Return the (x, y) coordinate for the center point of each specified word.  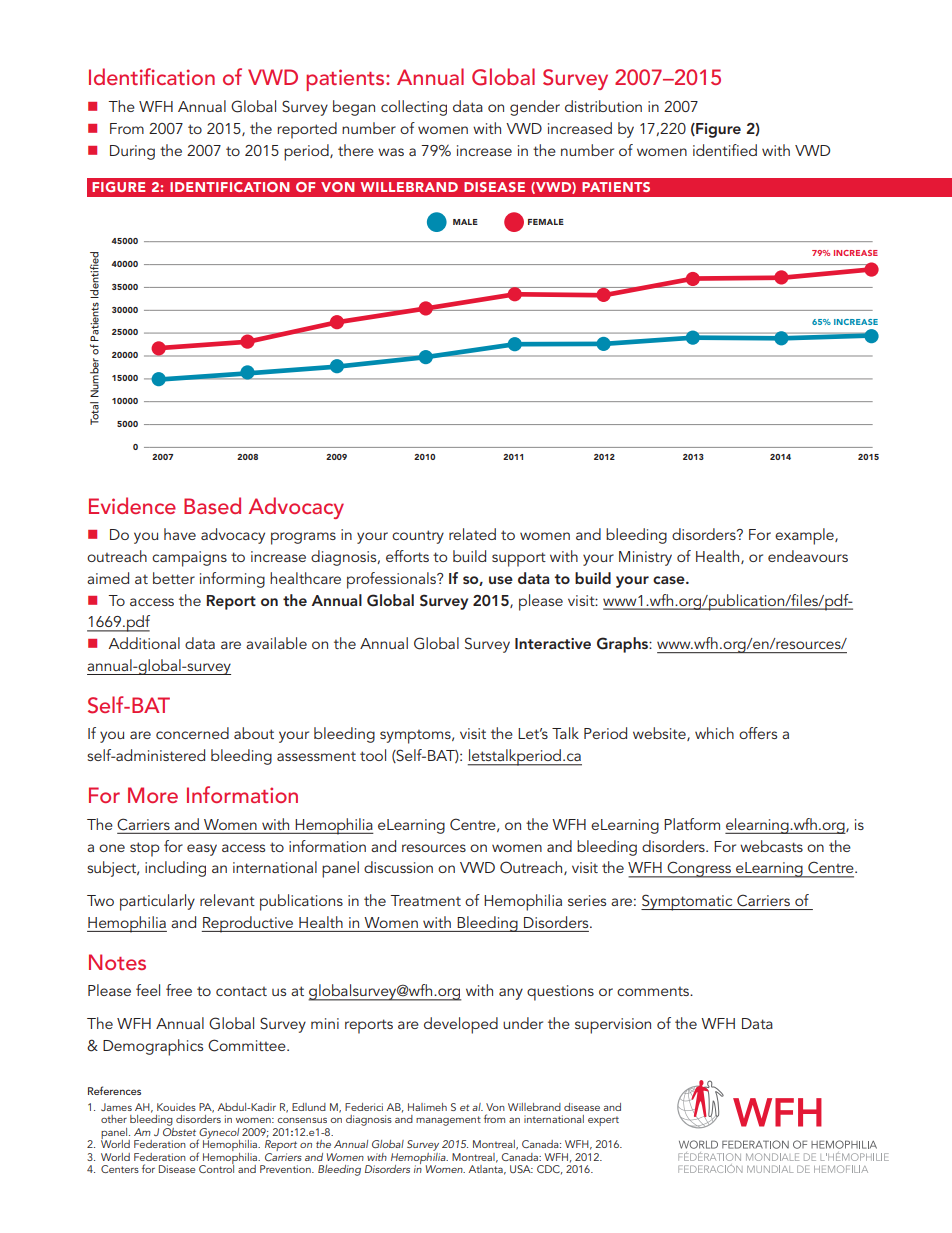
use (501, 580)
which (714, 733)
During (132, 152)
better (174, 578)
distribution (603, 106)
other (114, 1119)
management (448, 1121)
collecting (414, 108)
